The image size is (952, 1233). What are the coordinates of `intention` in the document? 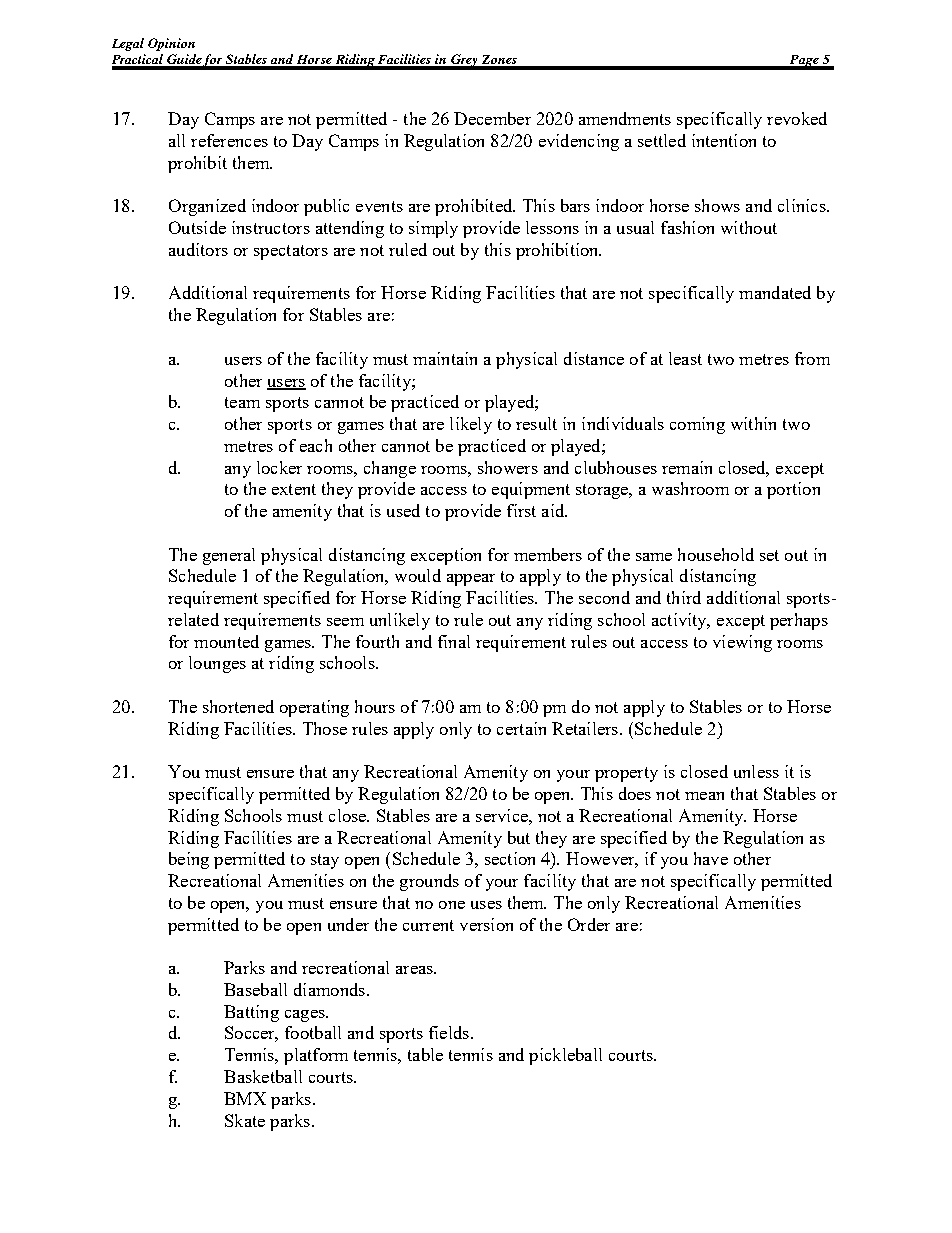 It's located at (724, 140).
